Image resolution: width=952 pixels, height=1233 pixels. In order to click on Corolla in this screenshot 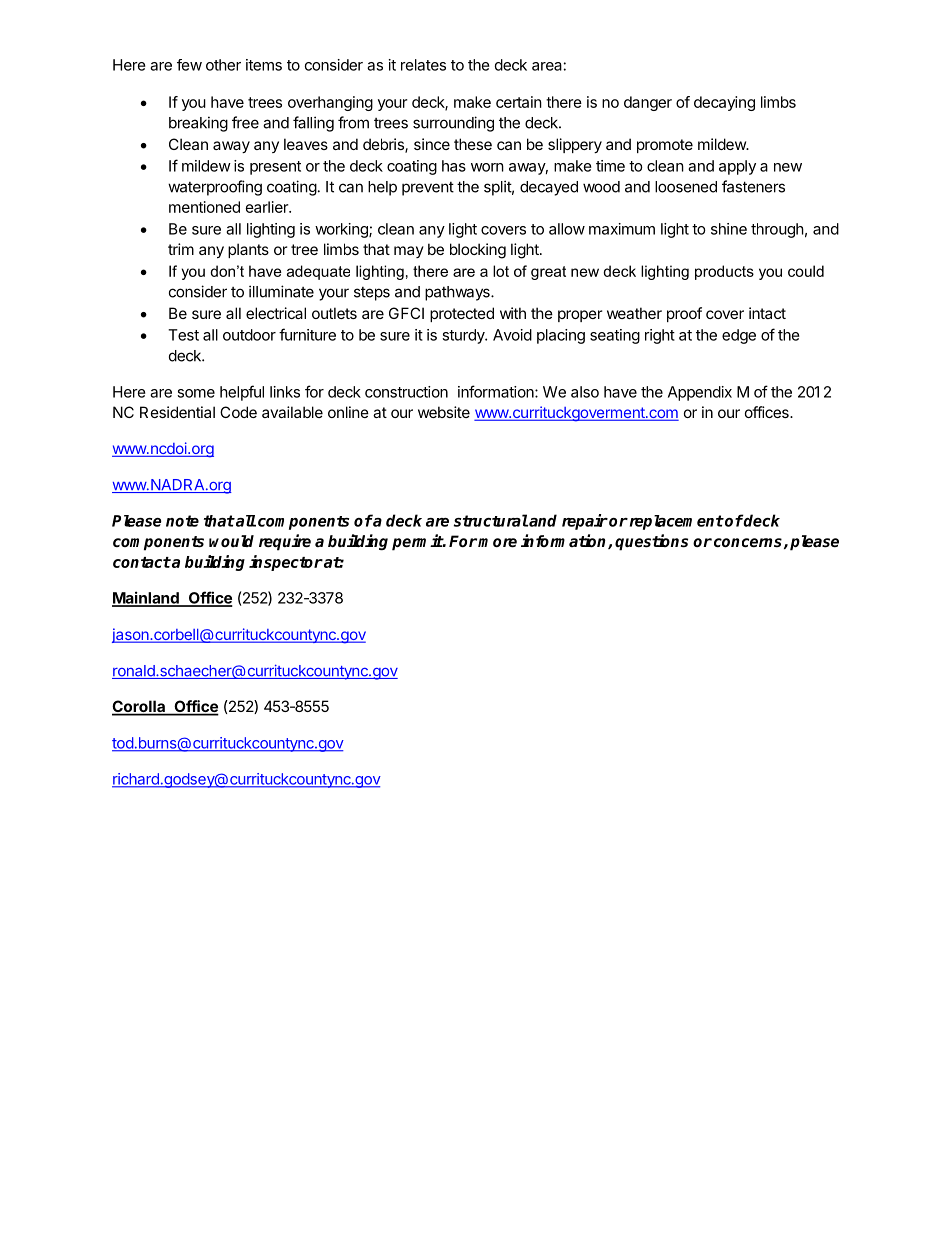, I will do `click(139, 707)`.
